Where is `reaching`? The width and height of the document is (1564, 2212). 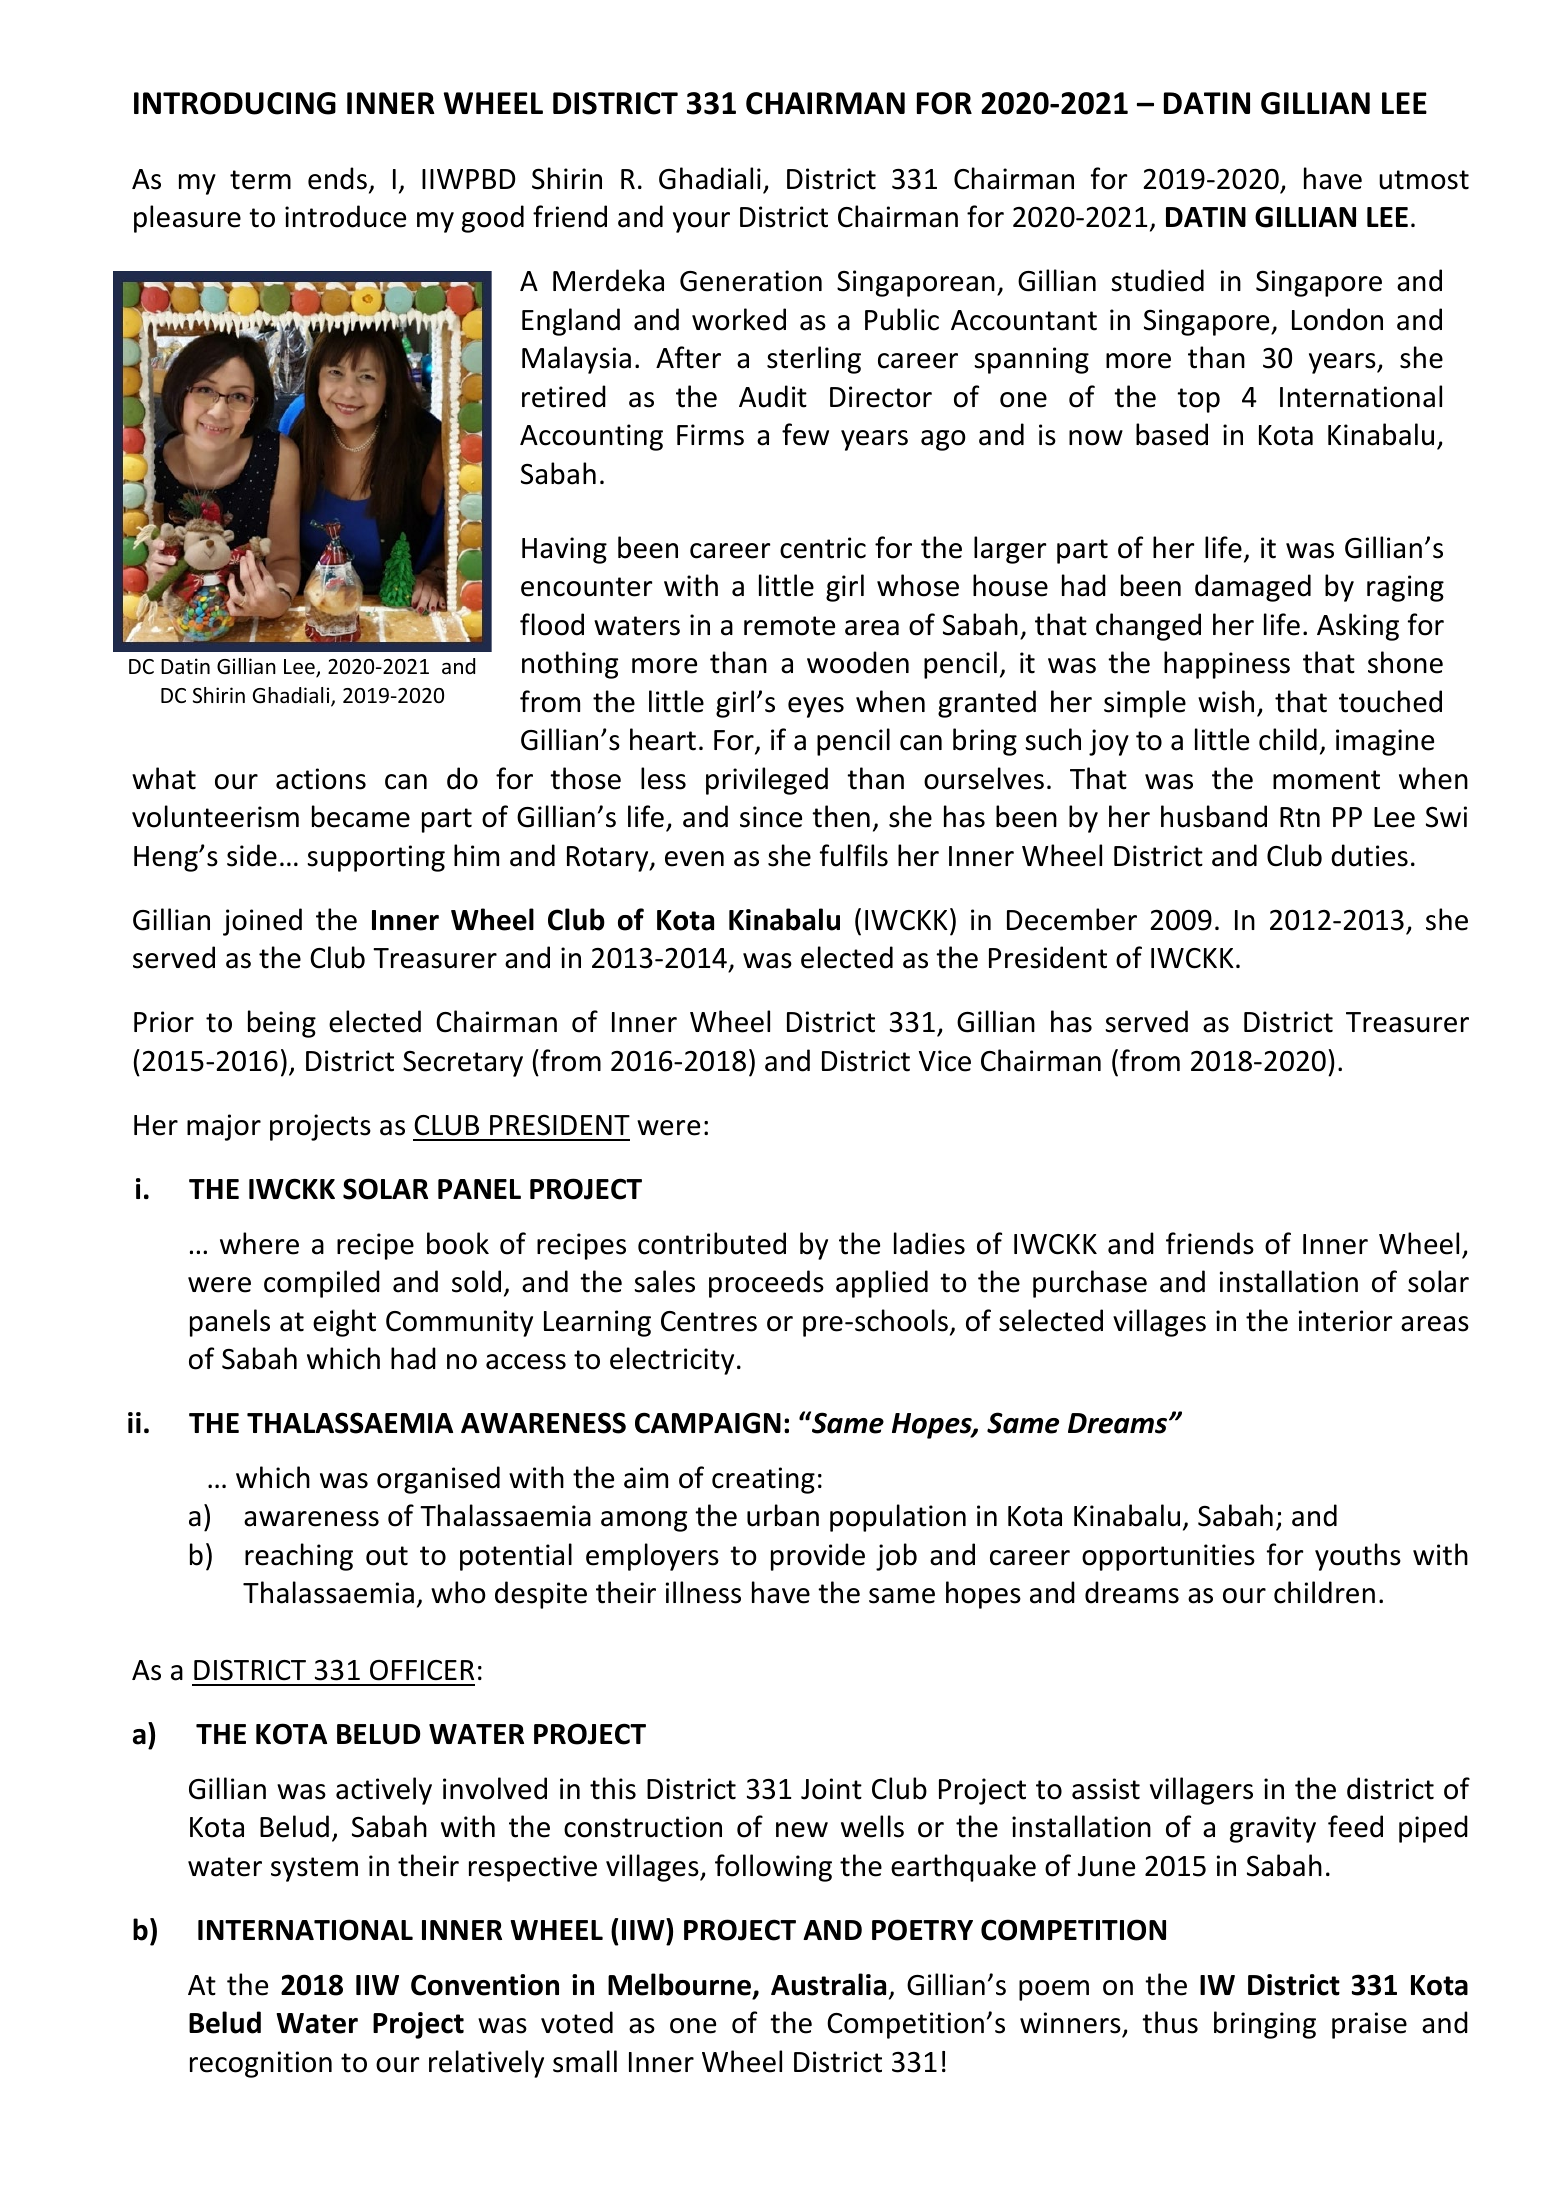
reaching is located at coordinates (299, 1557).
